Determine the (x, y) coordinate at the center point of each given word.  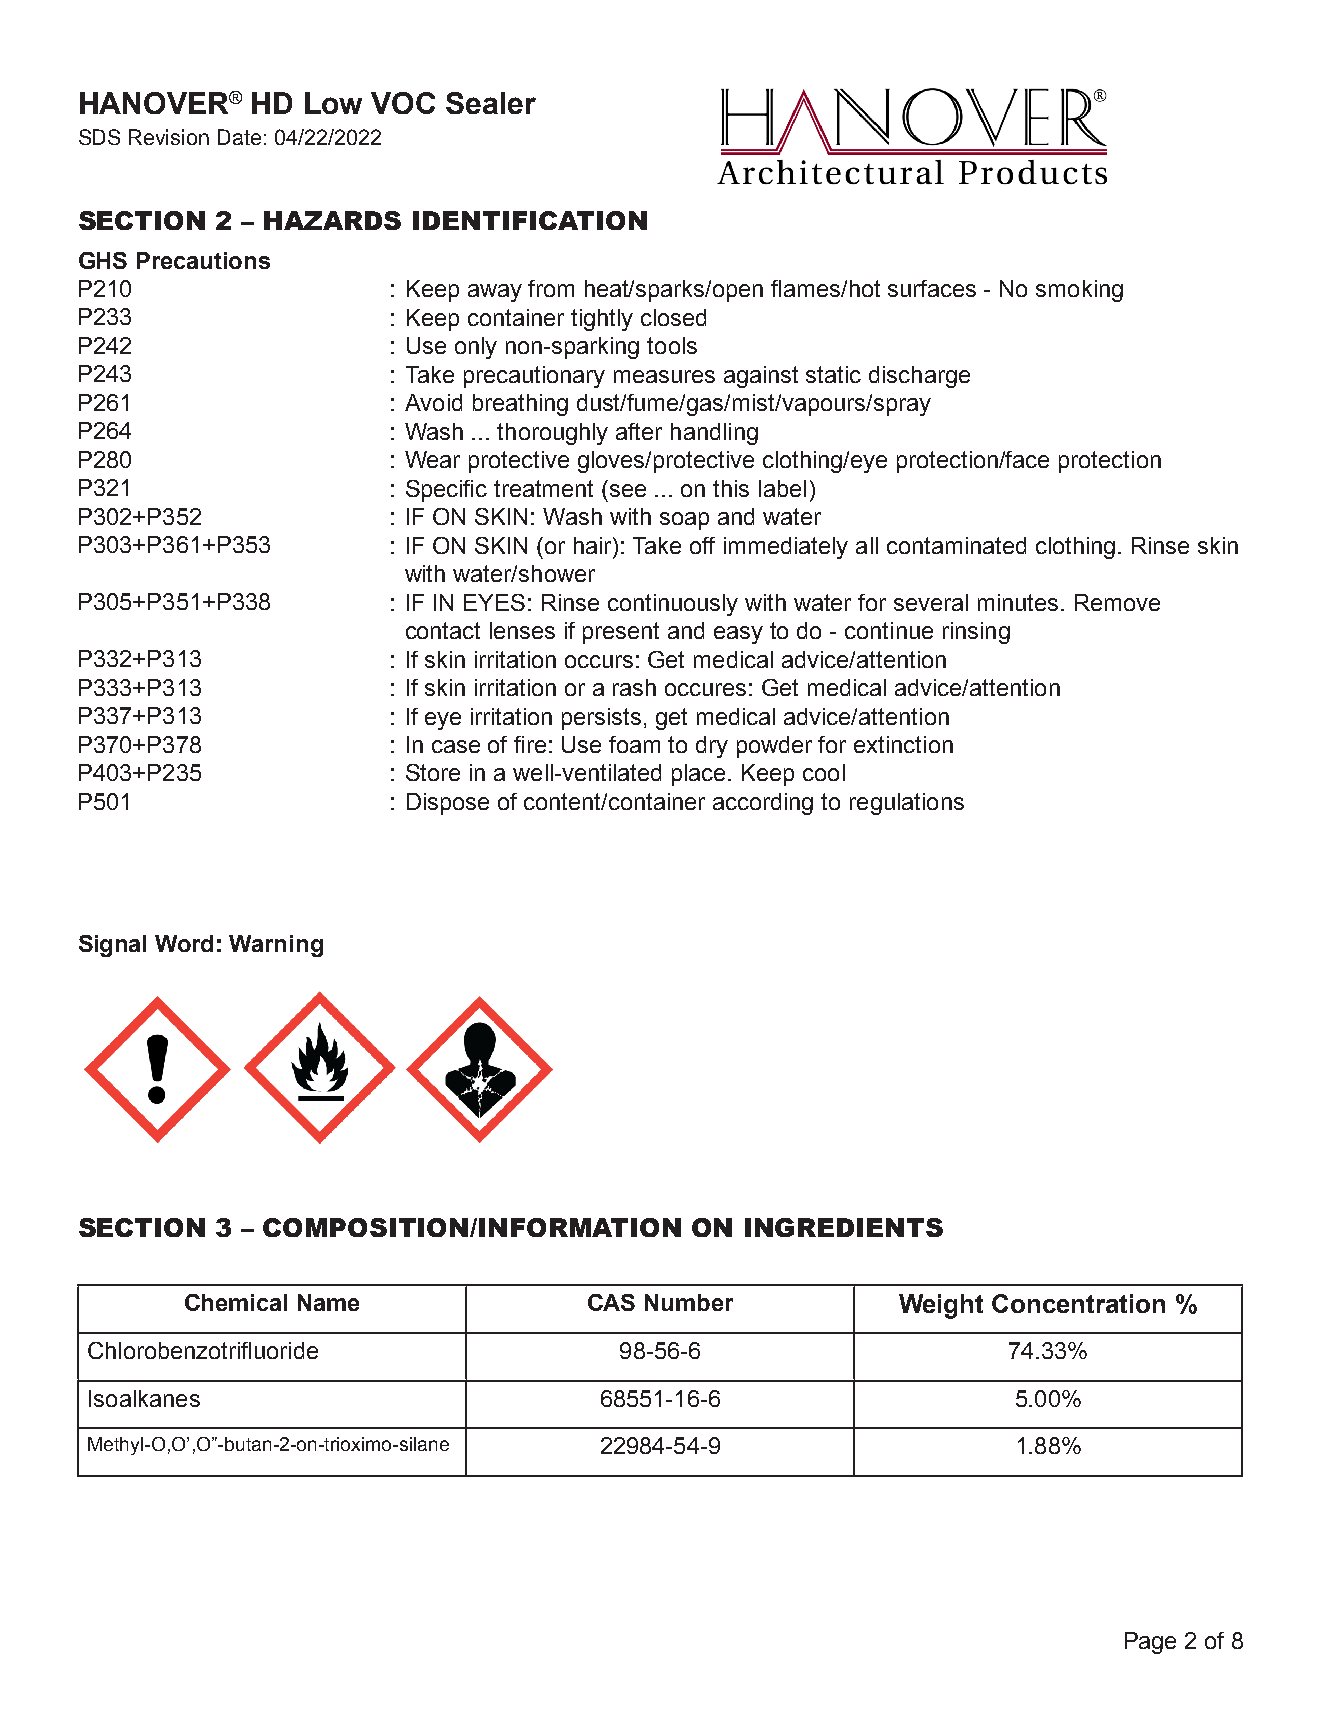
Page (1150, 1643)
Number (689, 1302)
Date (239, 137)
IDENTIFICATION (530, 220)
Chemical (236, 1302)
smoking (1079, 291)
